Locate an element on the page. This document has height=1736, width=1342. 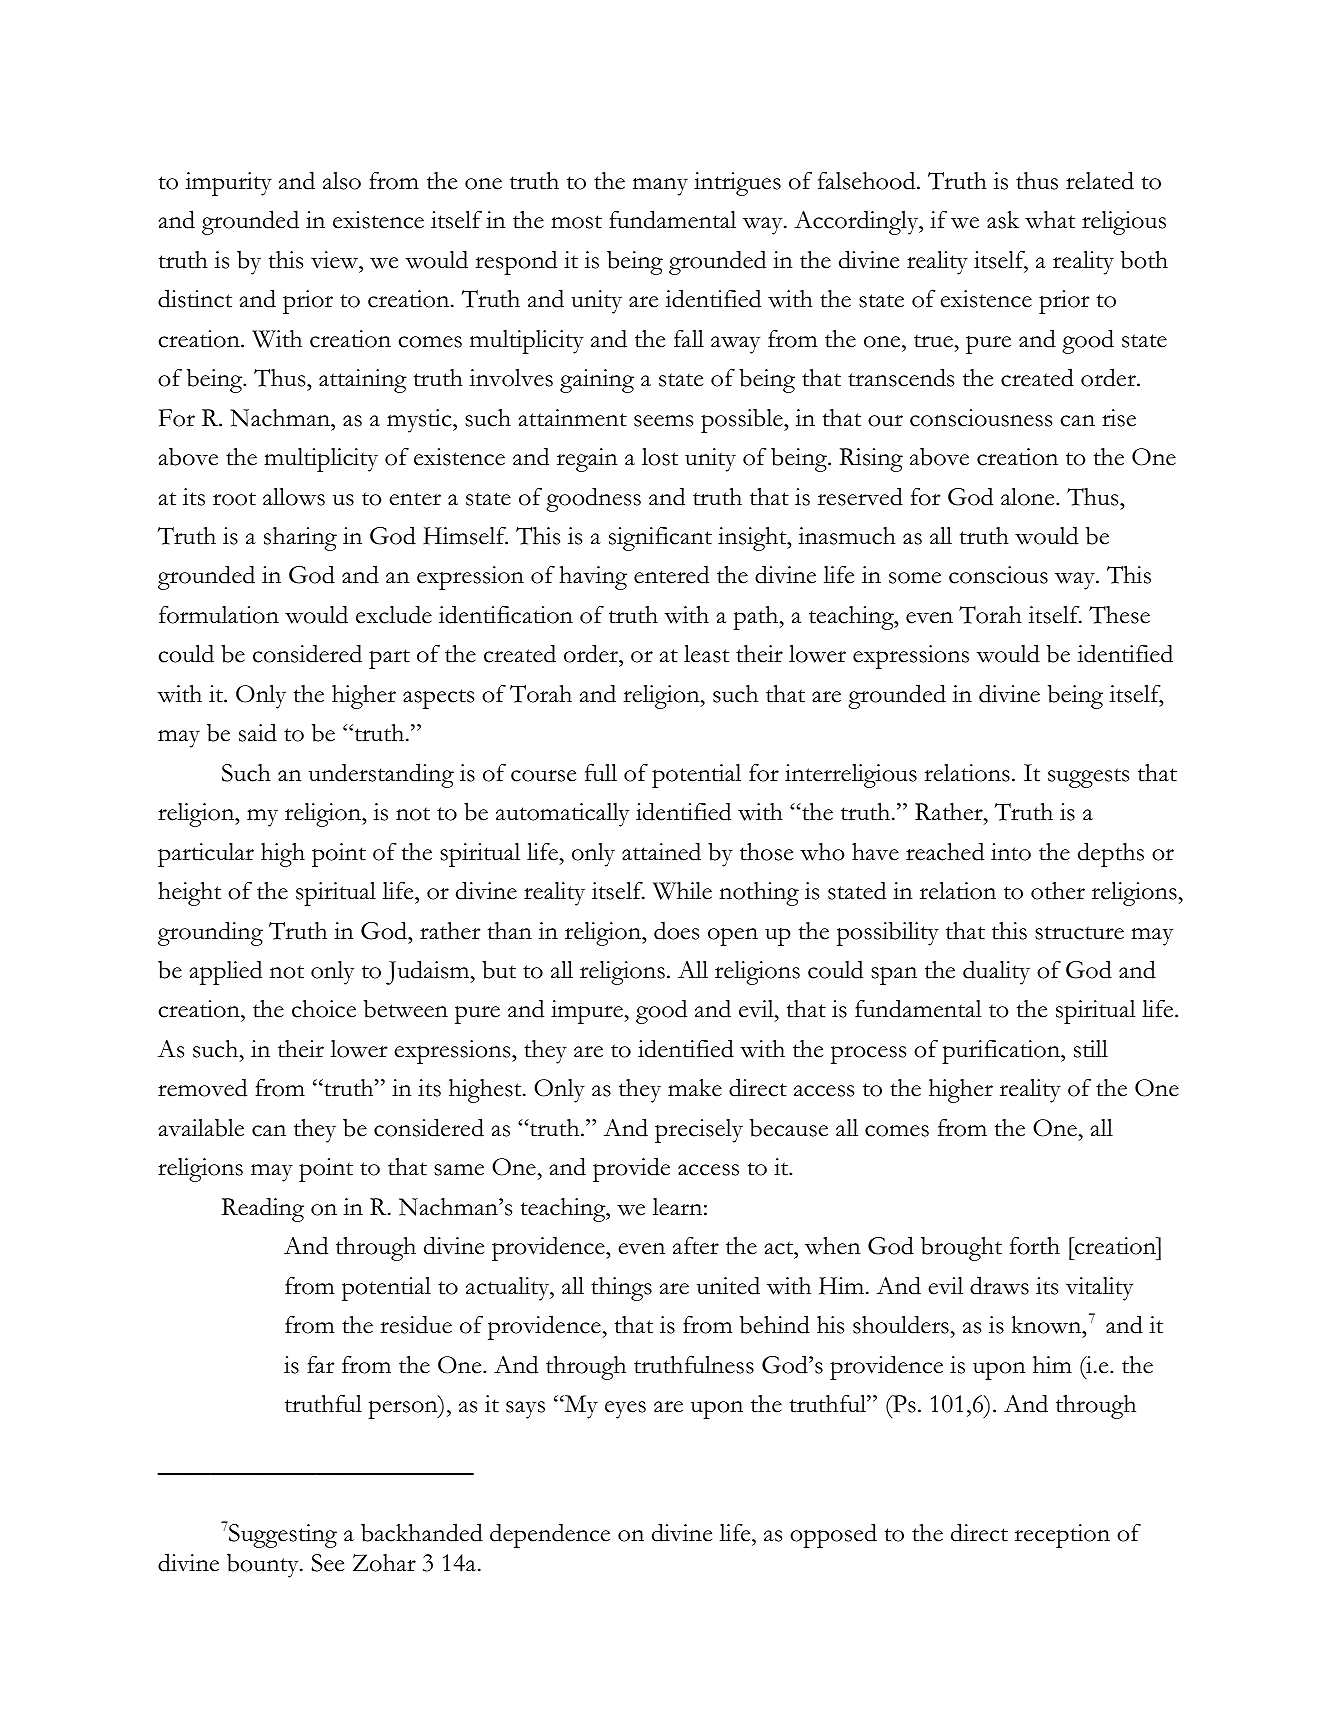
lost is located at coordinates (660, 457).
